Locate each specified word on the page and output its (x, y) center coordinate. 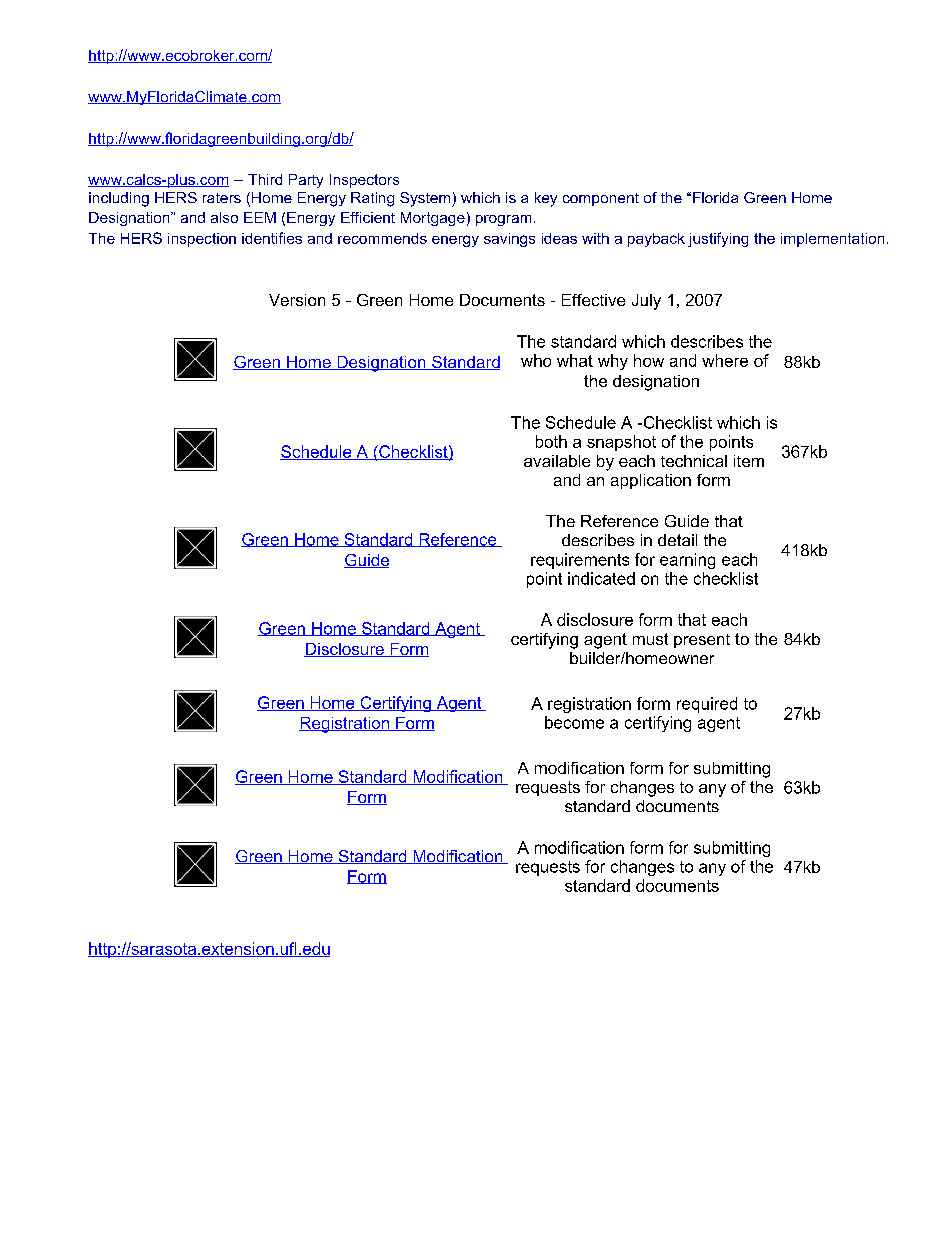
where (725, 360)
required (707, 705)
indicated (601, 578)
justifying (718, 239)
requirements (580, 561)
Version (297, 300)
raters (222, 198)
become (574, 722)
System (426, 199)
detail (677, 540)
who (536, 360)
